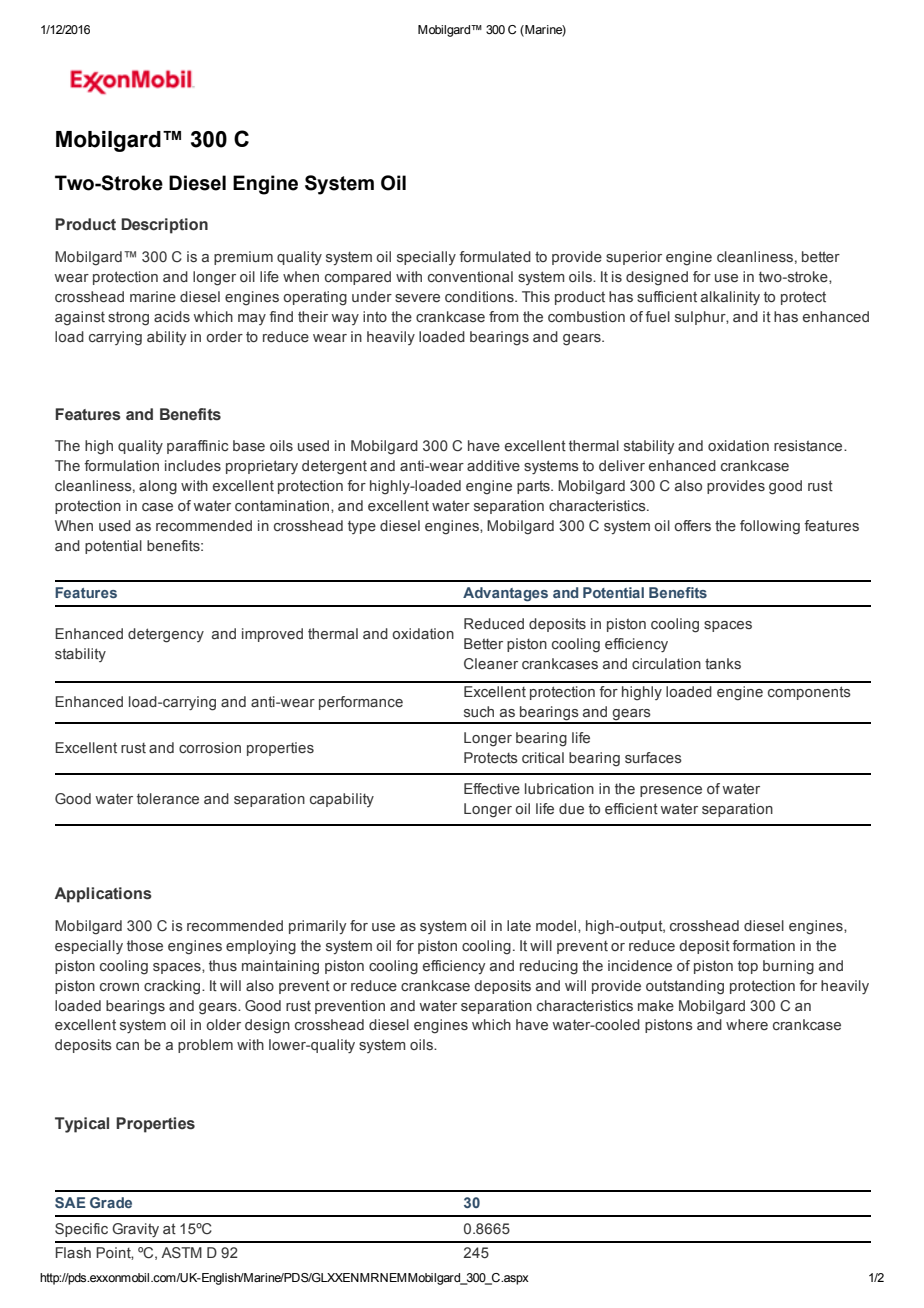 The width and height of the image is (924, 1308). I want to click on tolerance, so click(168, 798).
